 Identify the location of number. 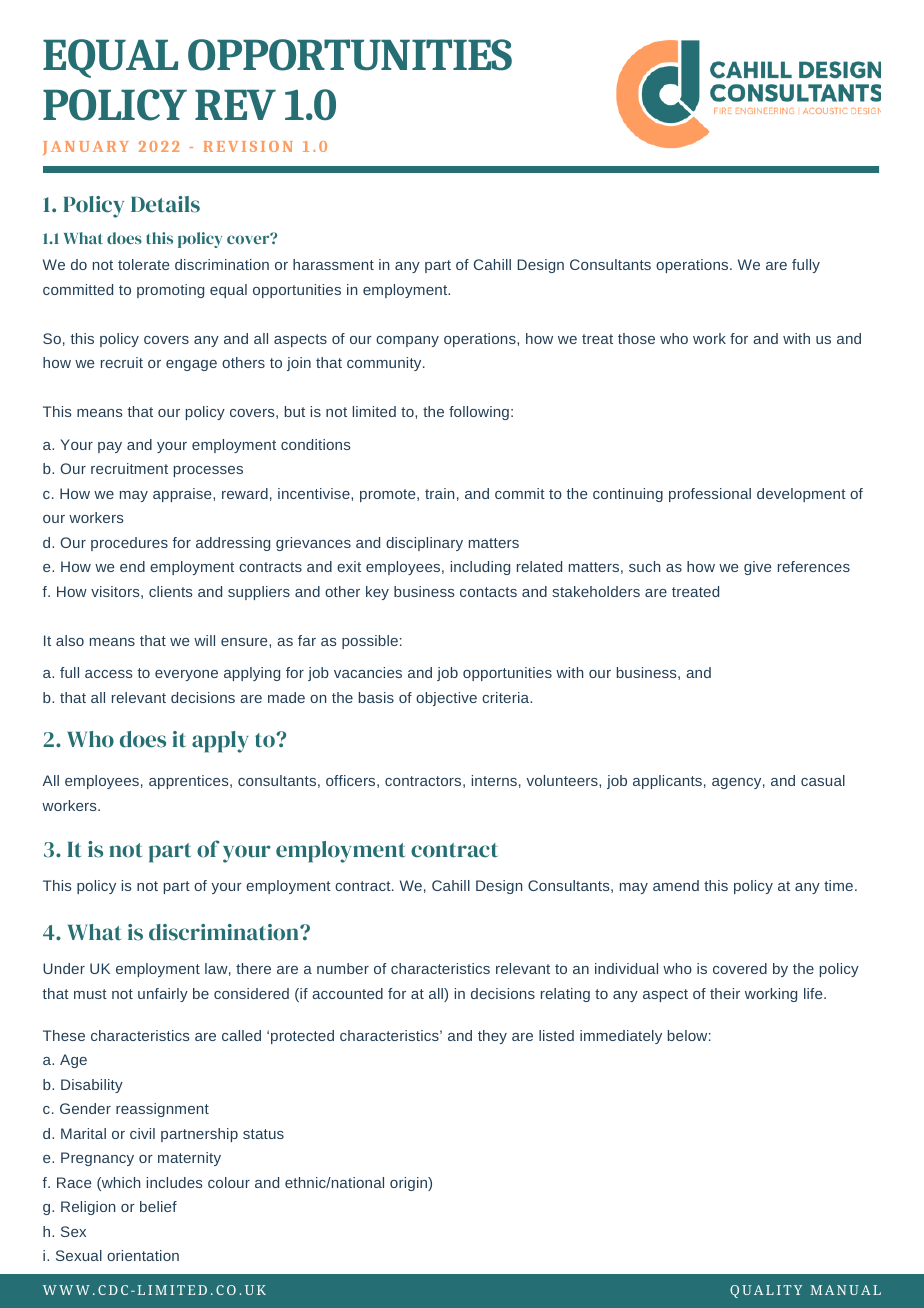
(343, 968).
